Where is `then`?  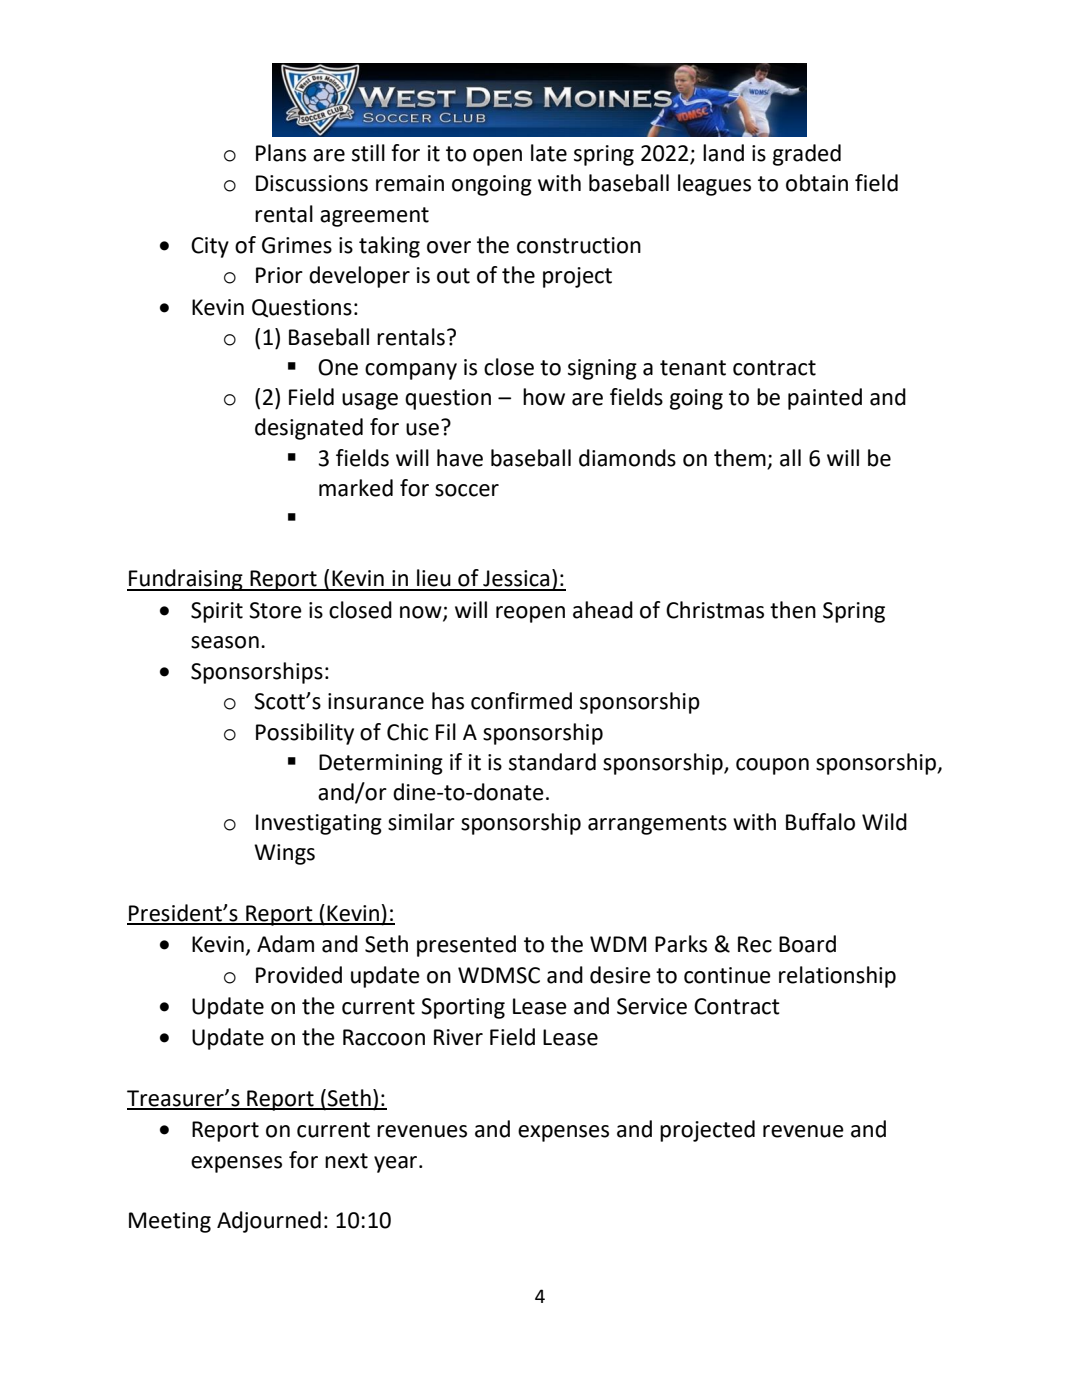 then is located at coordinates (793, 610).
